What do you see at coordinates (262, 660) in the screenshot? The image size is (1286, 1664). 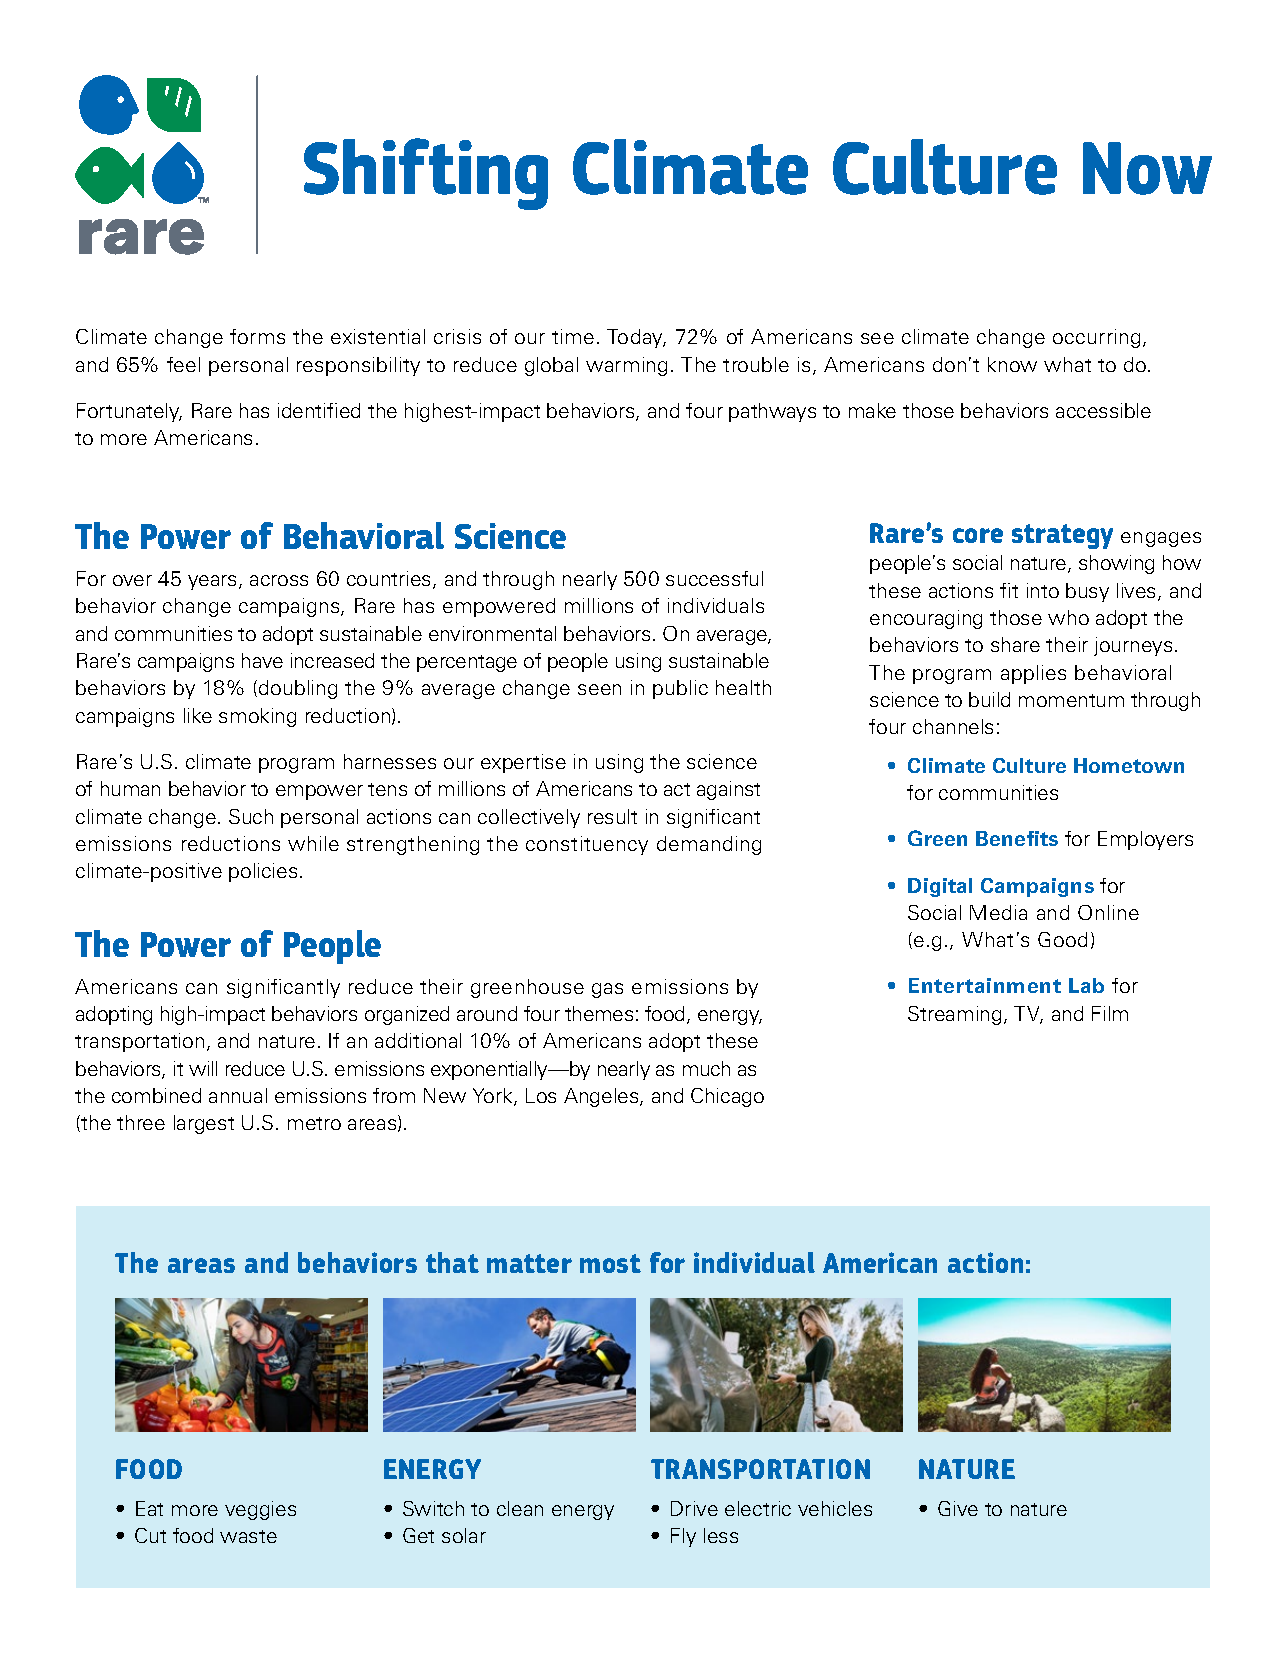 I see `have` at bounding box center [262, 660].
